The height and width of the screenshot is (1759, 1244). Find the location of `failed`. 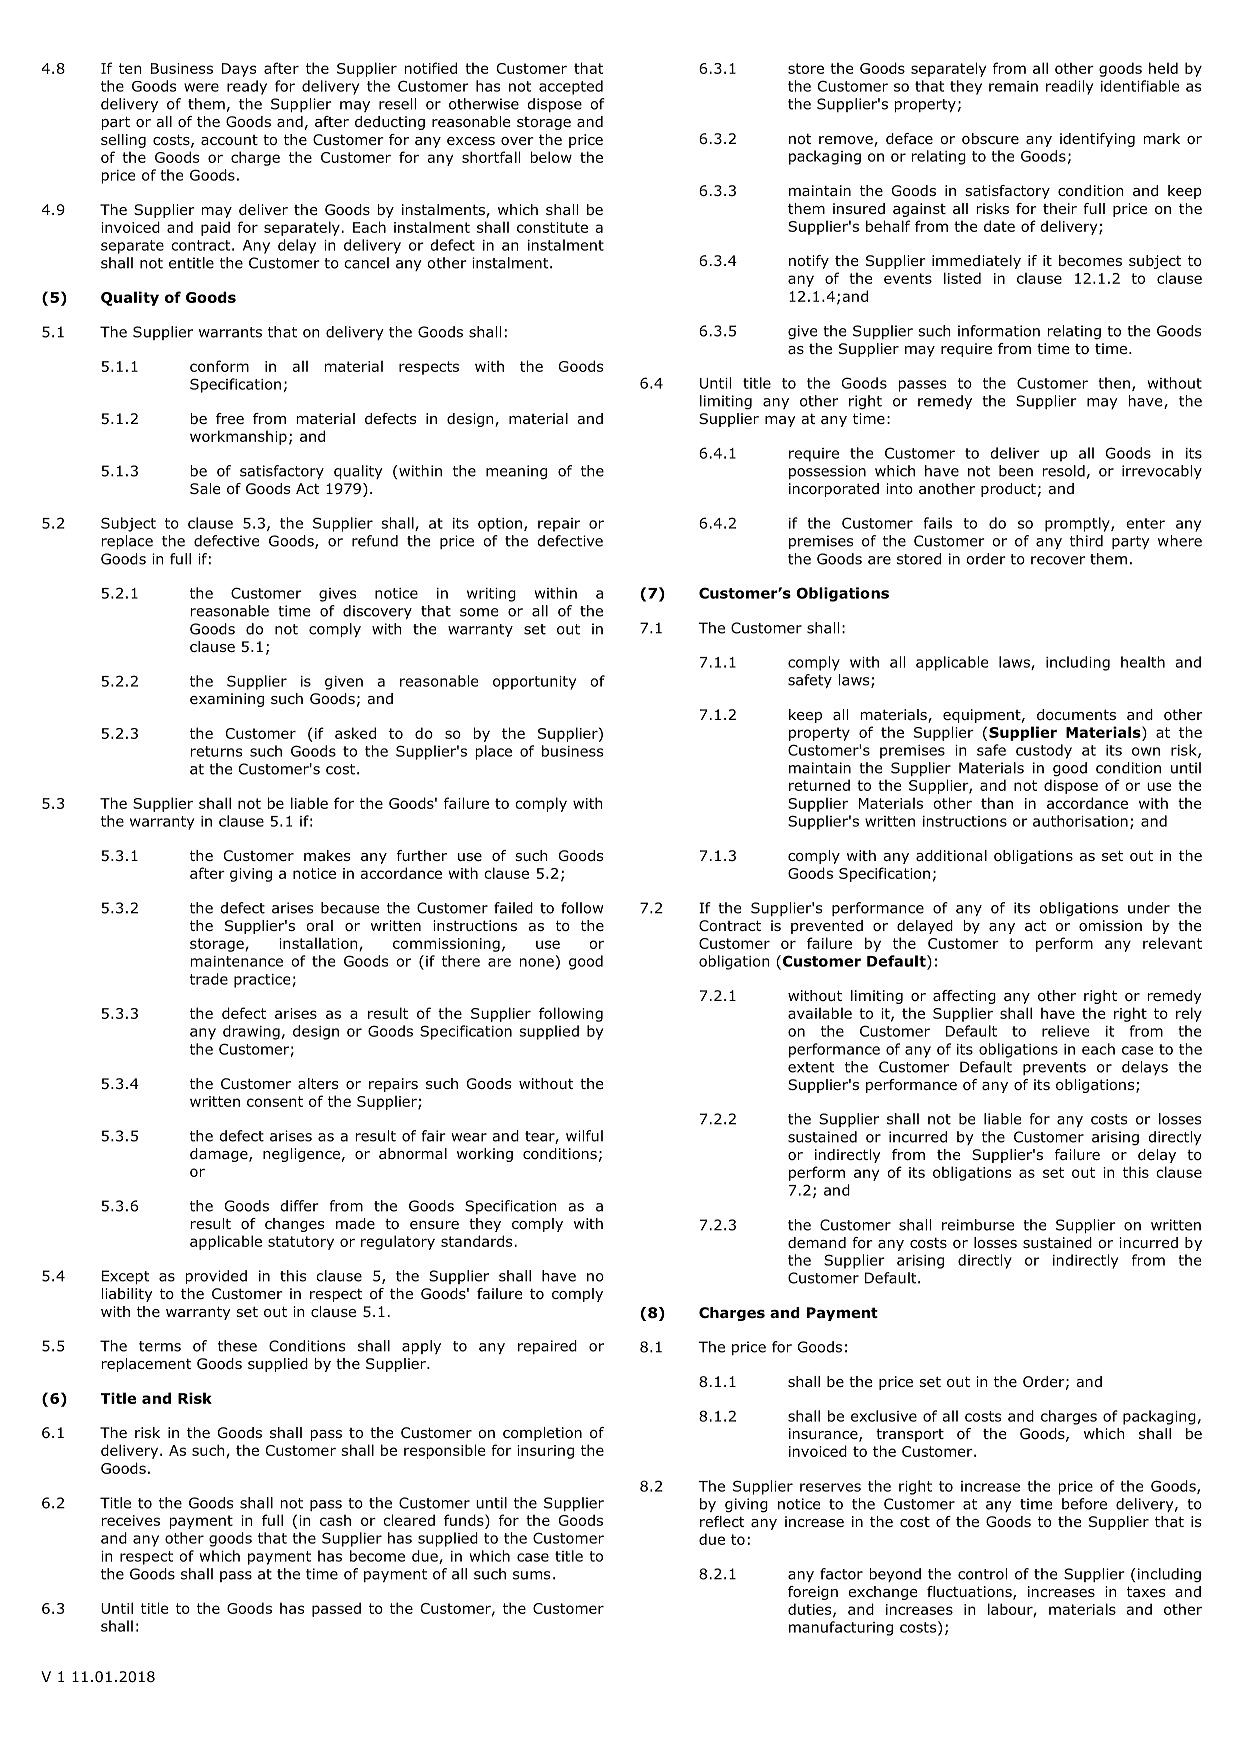

failed is located at coordinates (513, 908).
